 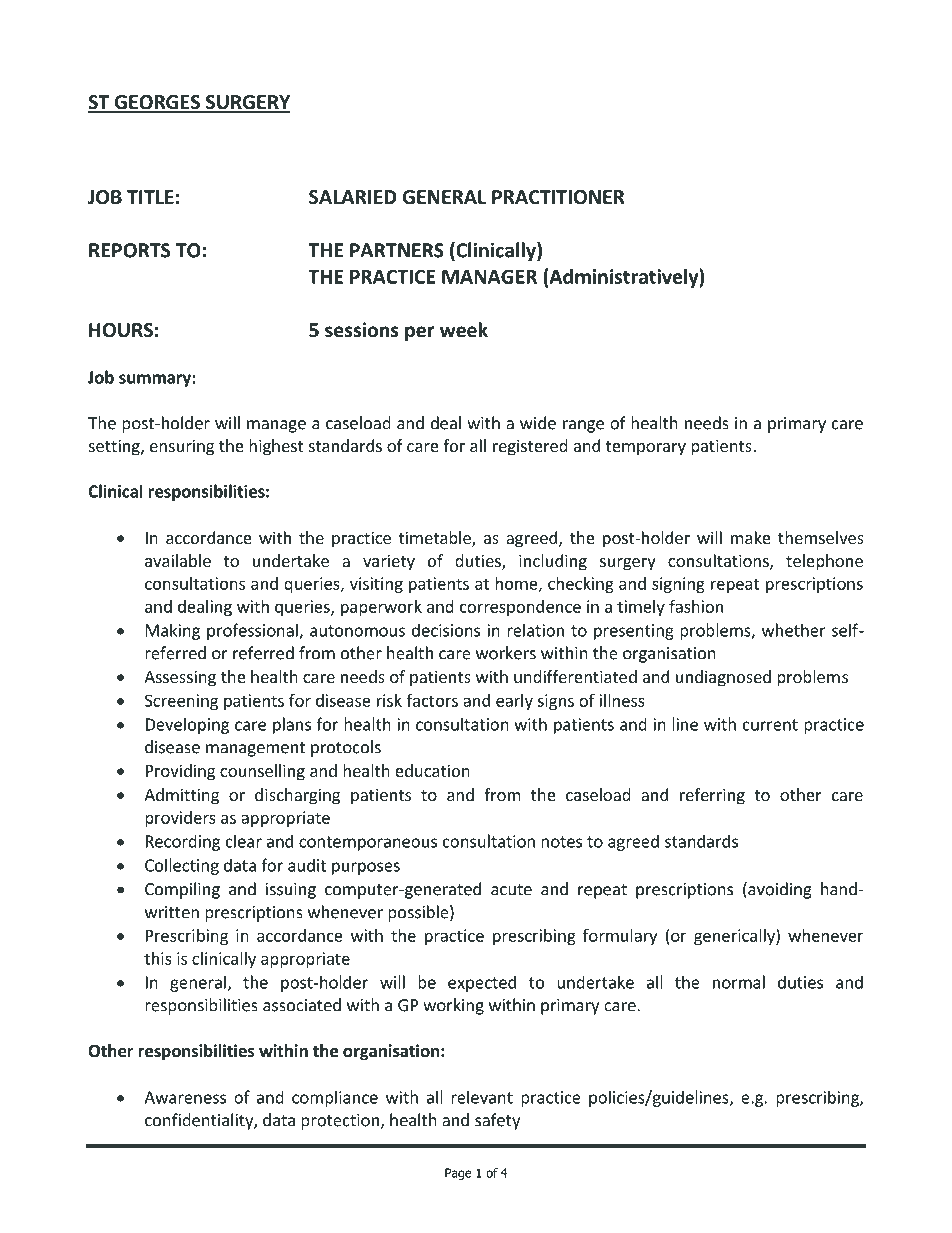 I want to click on ensuring, so click(x=182, y=447).
